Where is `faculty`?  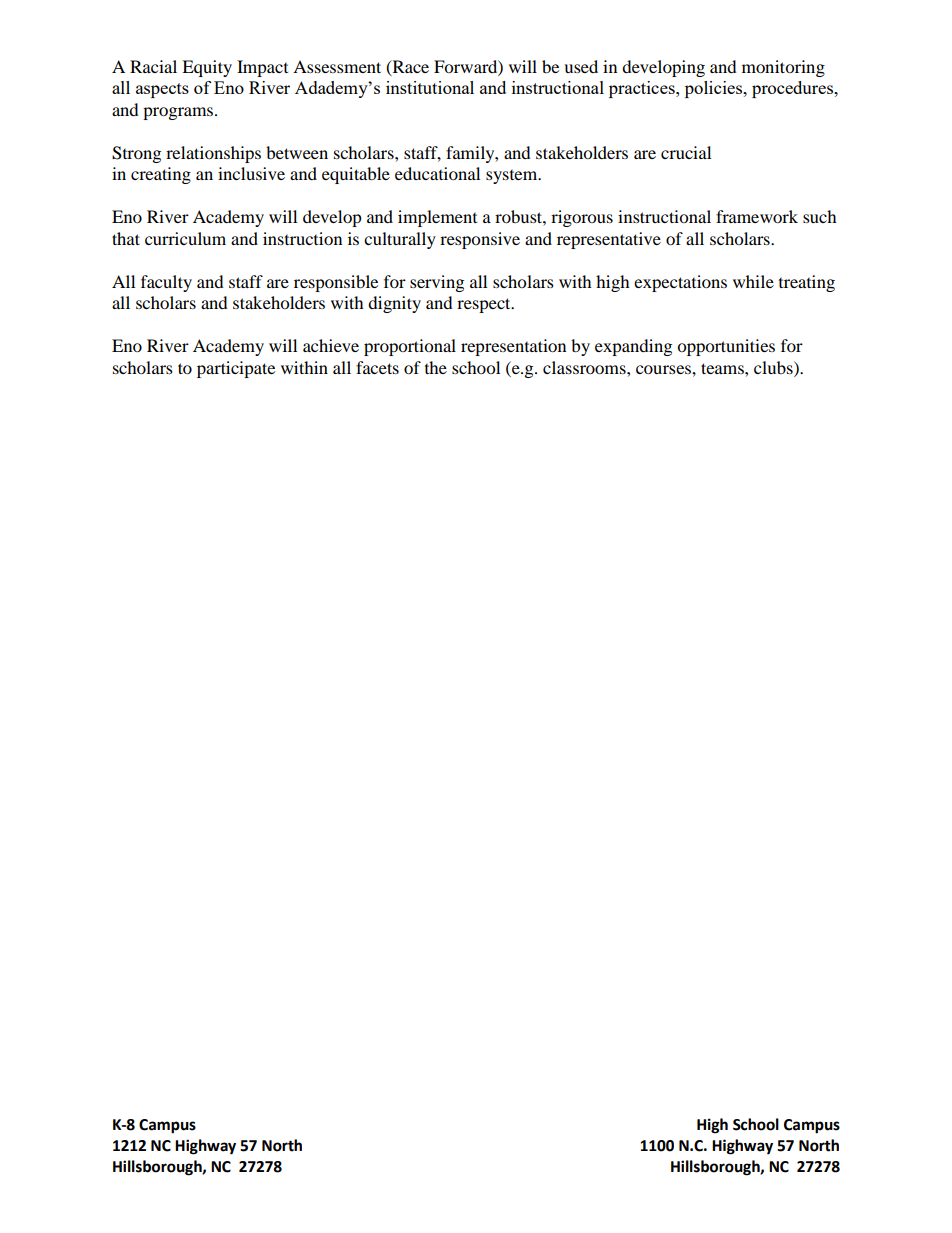 faculty is located at coordinates (166, 283).
